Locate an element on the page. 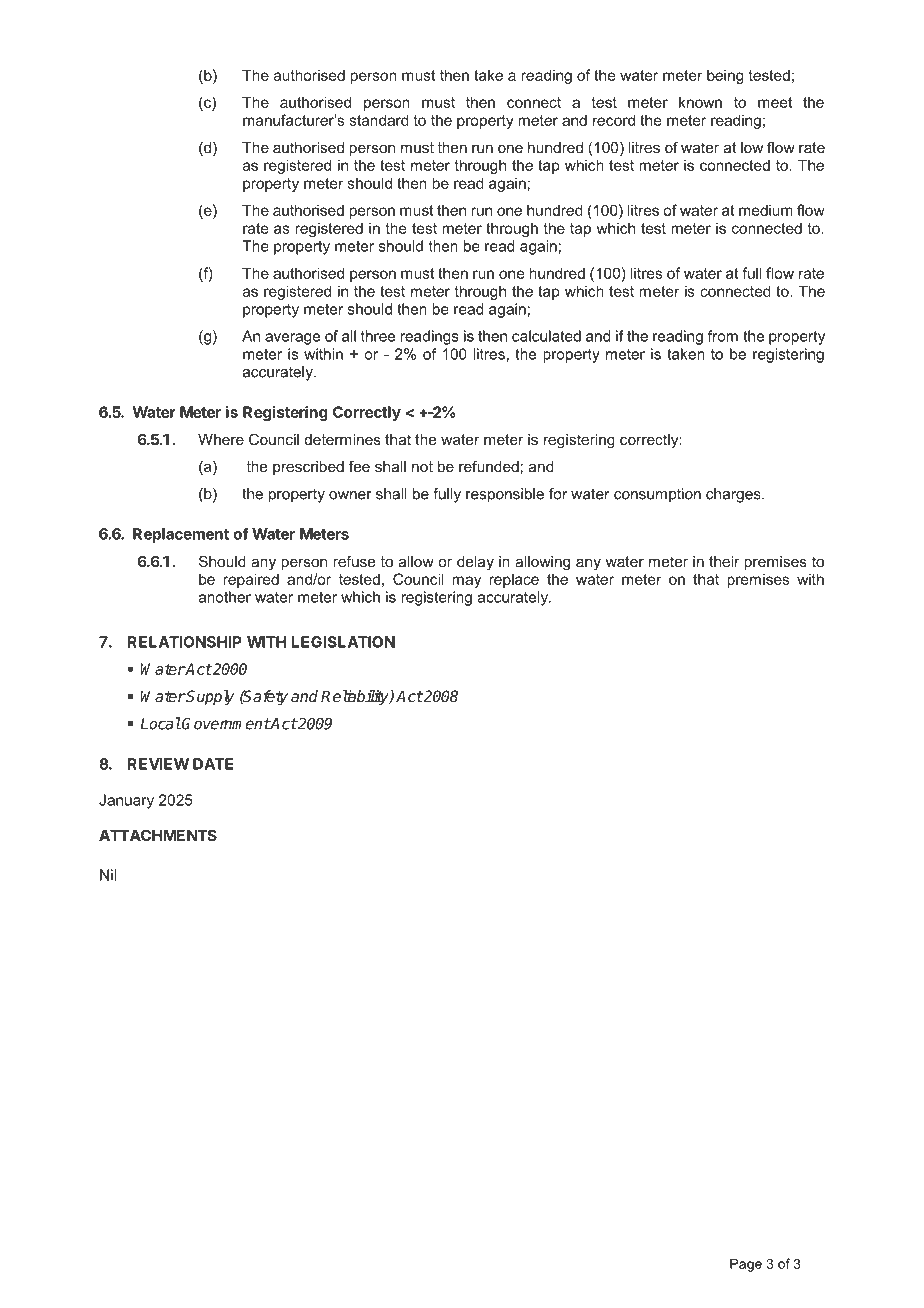 The image size is (924, 1308). standard is located at coordinates (379, 120).
